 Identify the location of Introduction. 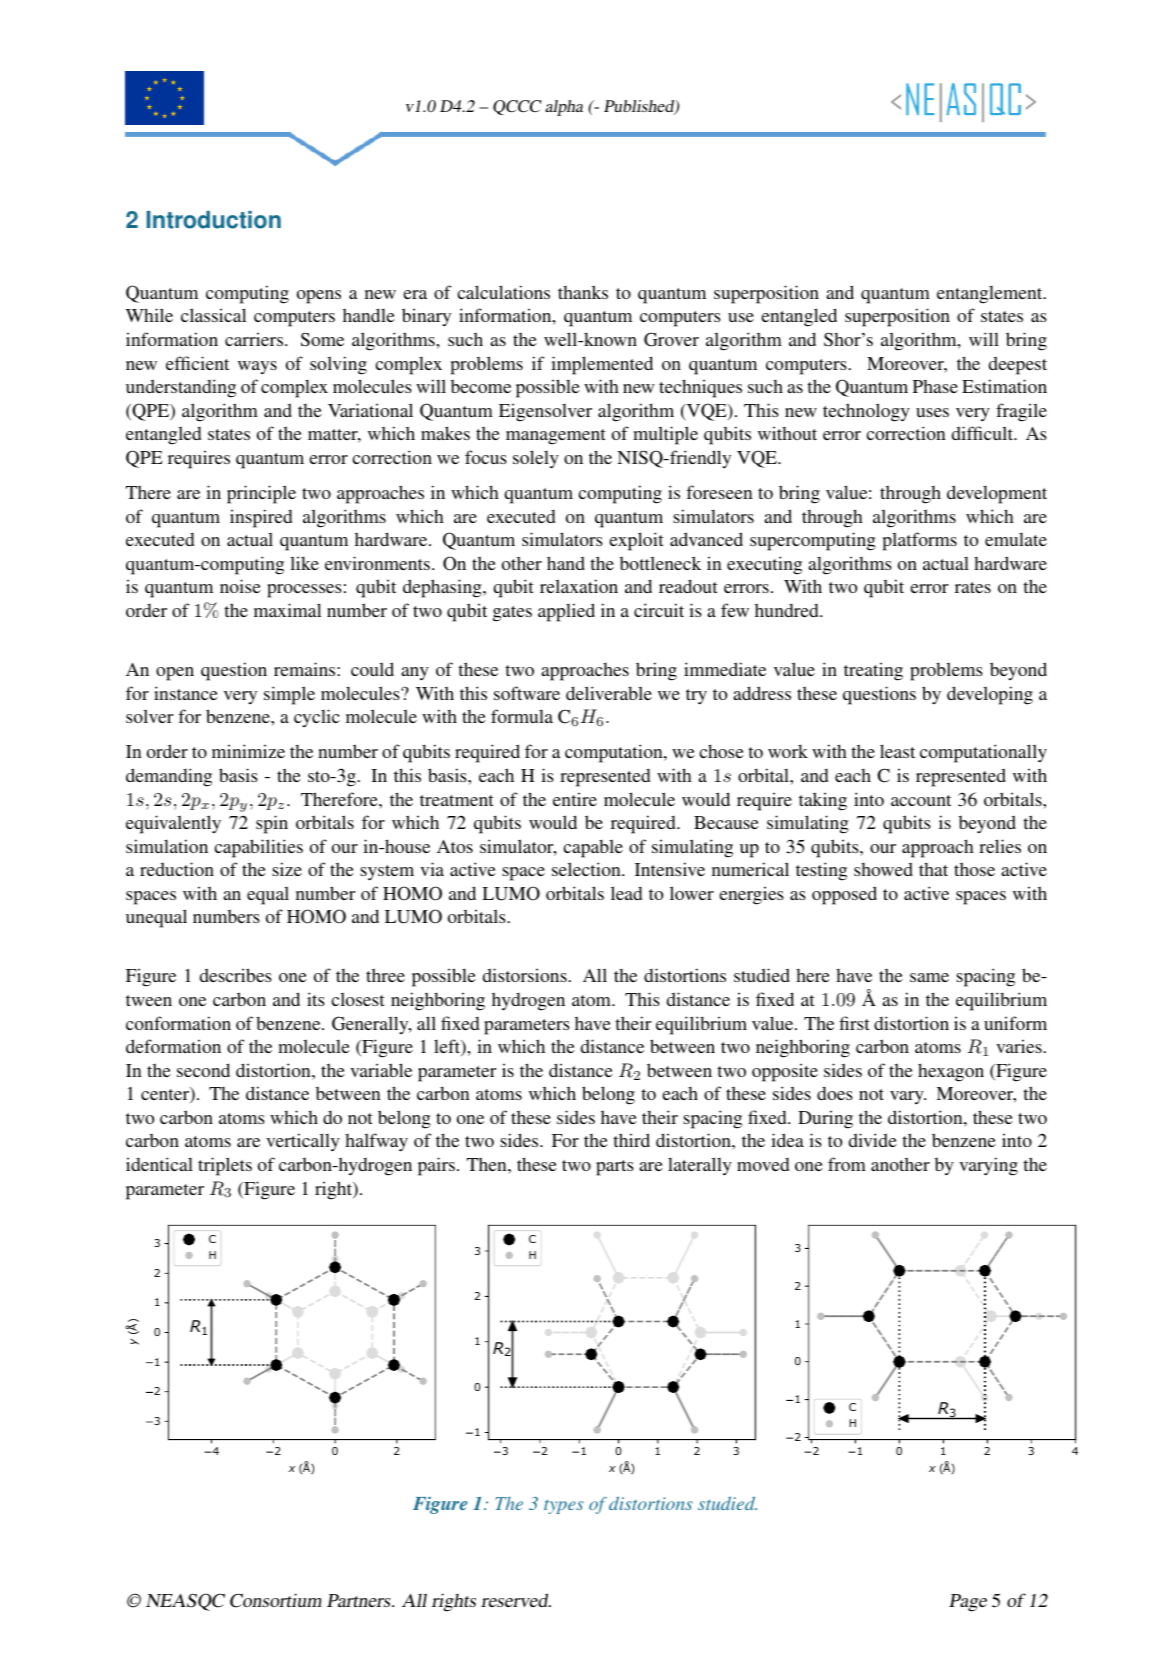
(214, 220).
